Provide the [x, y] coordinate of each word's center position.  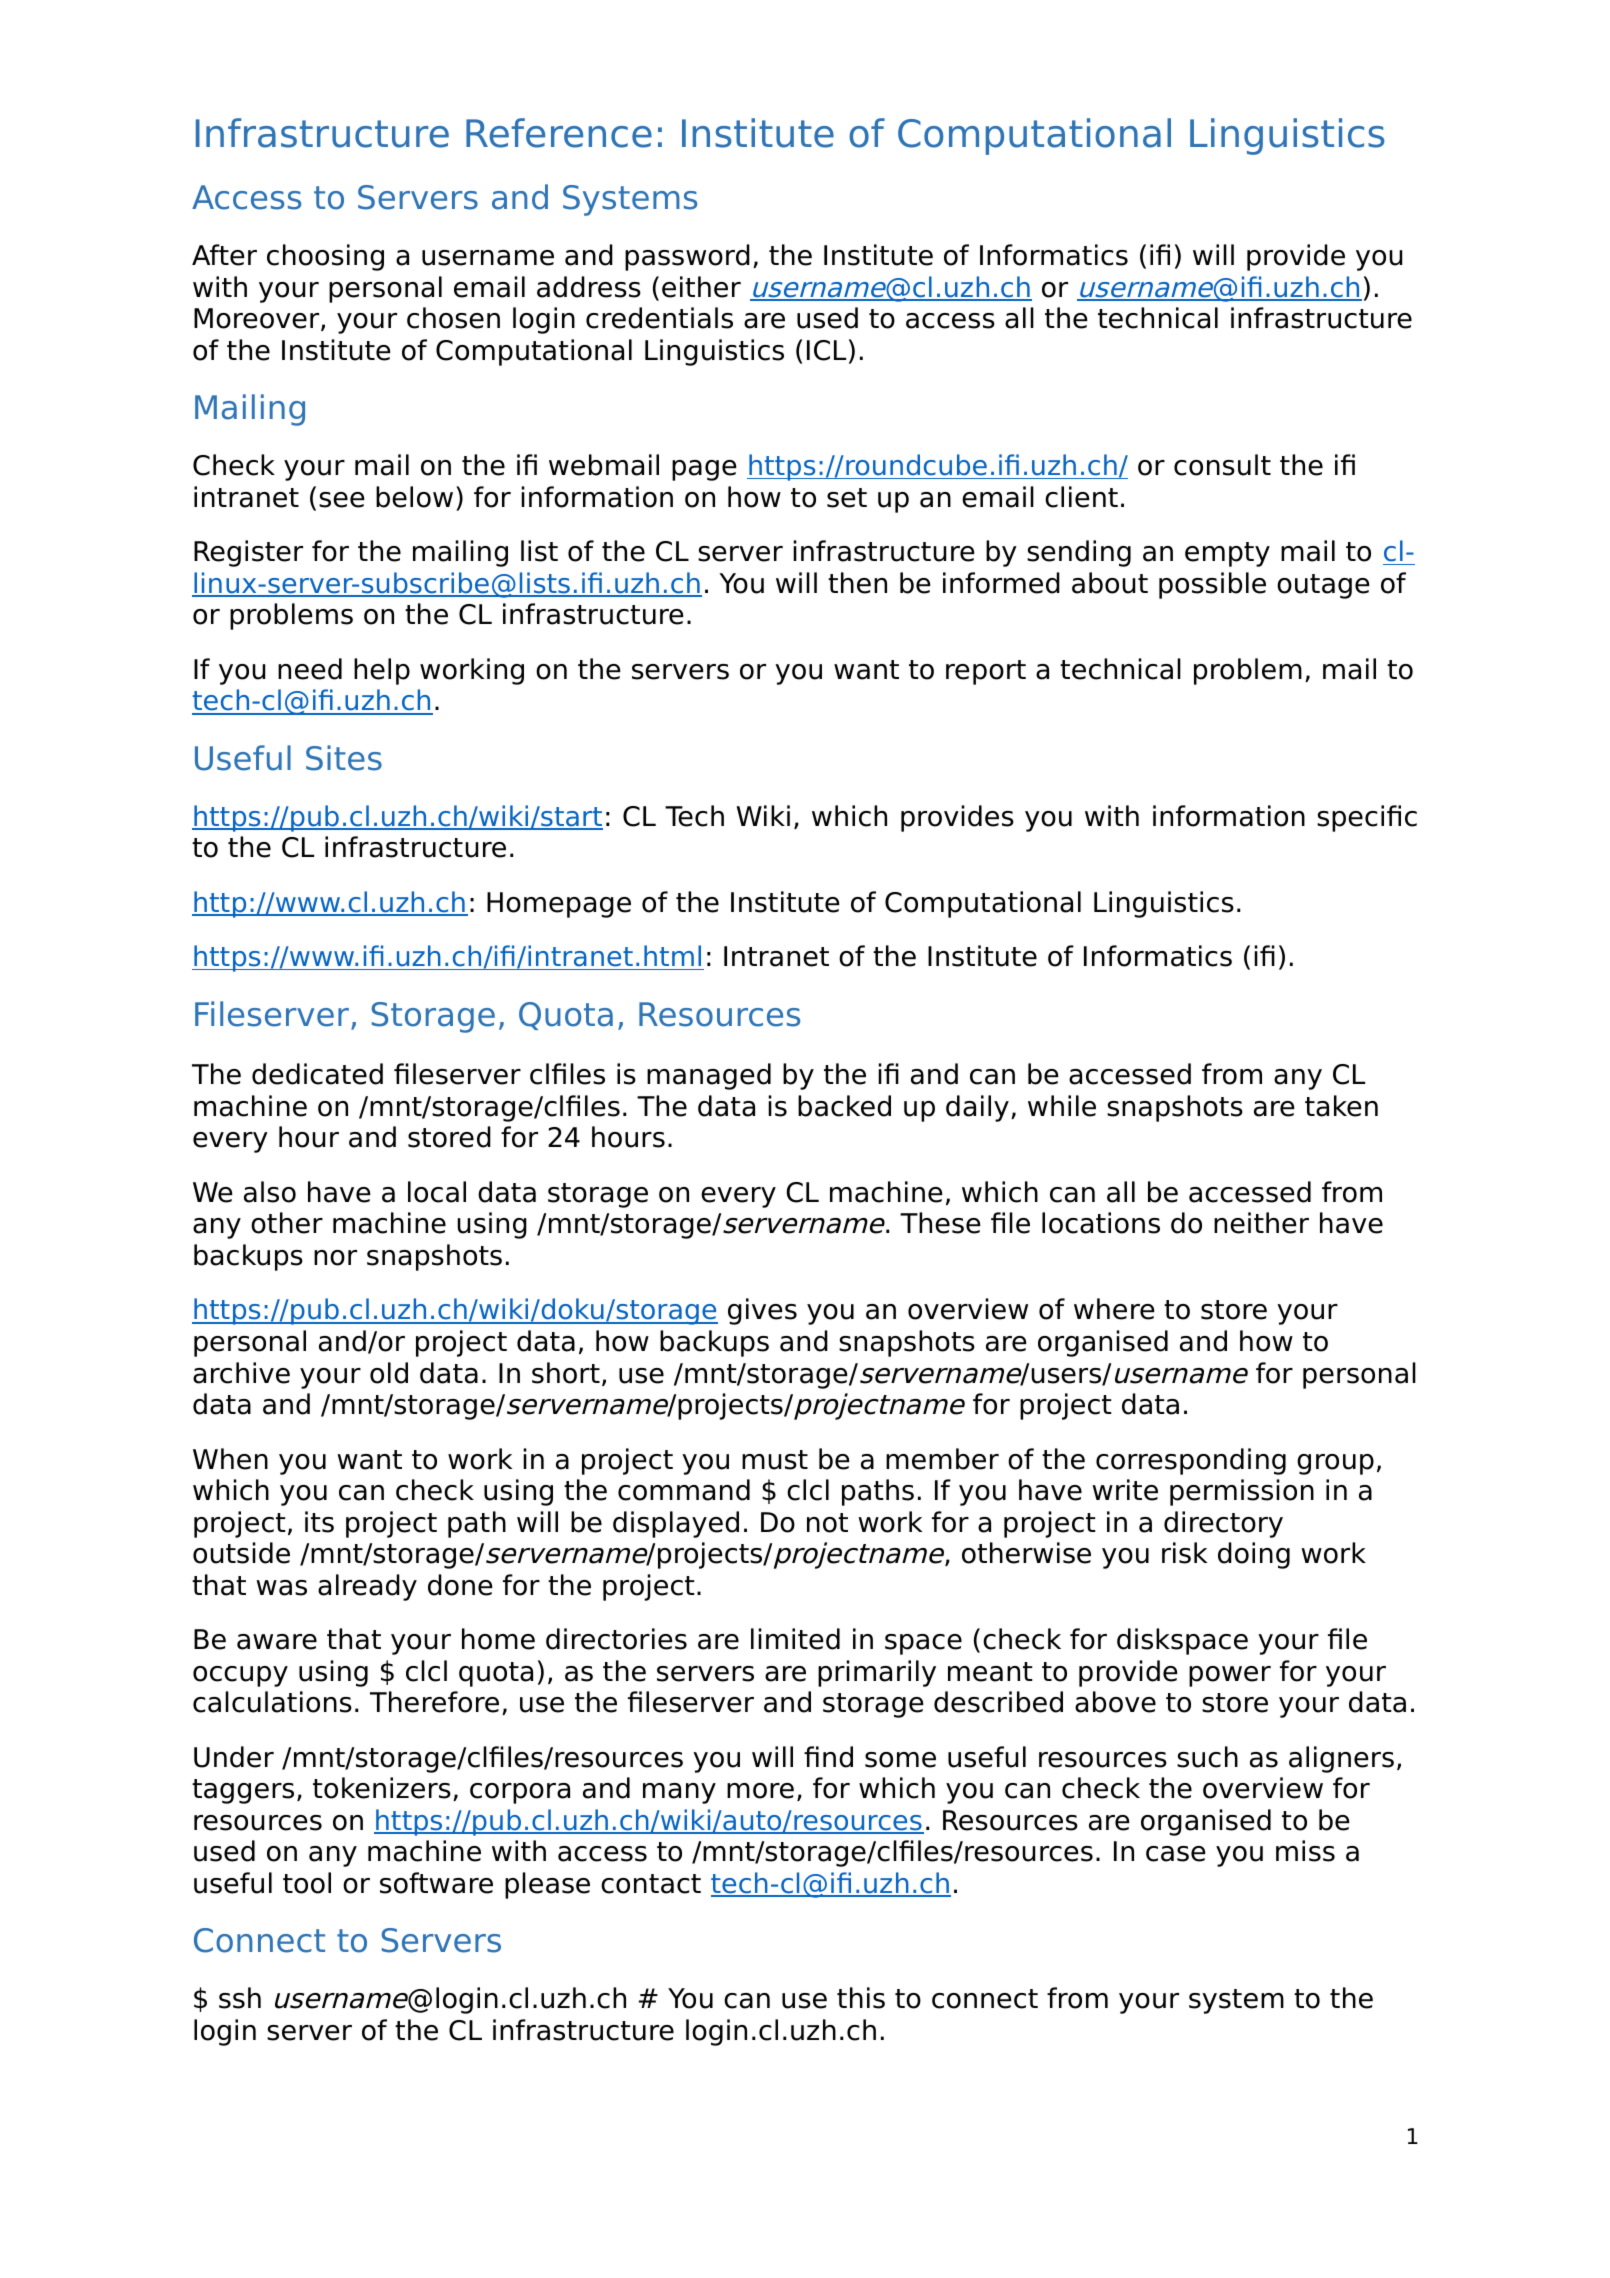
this [861, 1998]
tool [307, 1883]
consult [1222, 465]
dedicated [317, 1074]
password [687, 257]
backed [844, 1106]
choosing [325, 257]
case [1176, 1854]
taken [1341, 1106]
